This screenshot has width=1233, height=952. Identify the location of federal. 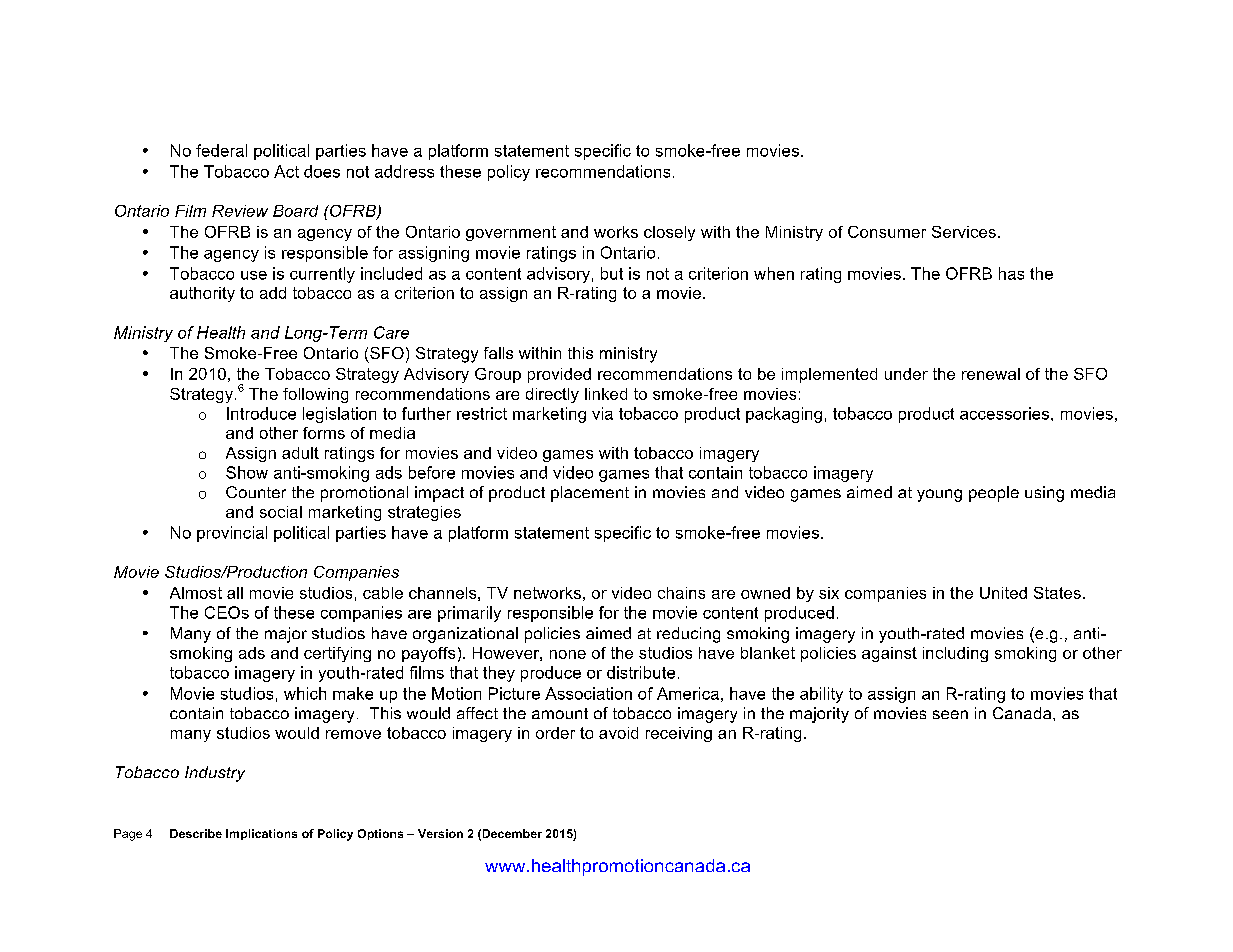
(221, 150).
